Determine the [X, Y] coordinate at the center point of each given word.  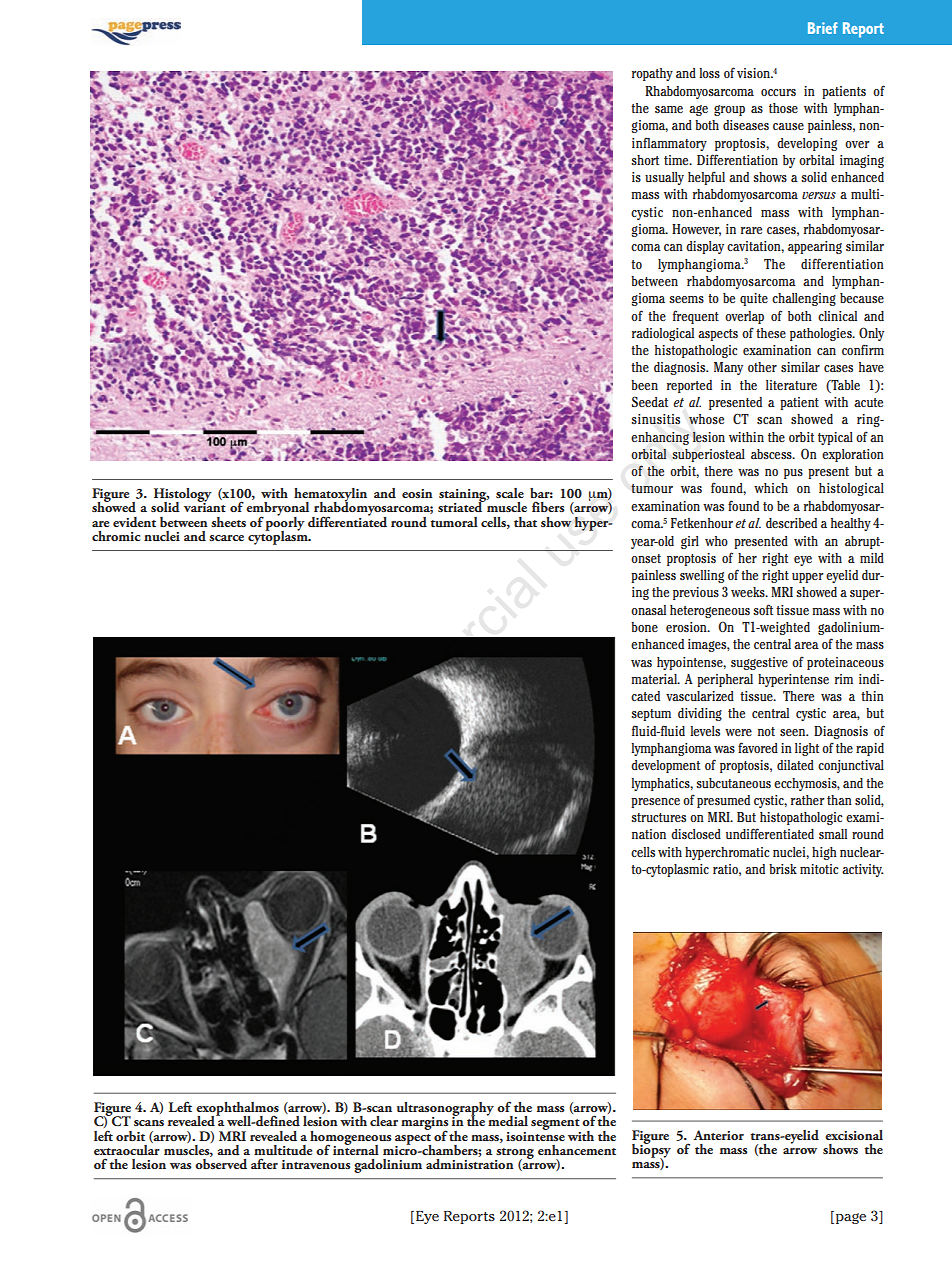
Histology [183, 496]
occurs [778, 92]
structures [658, 817]
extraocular [127, 1148]
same [669, 109]
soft [763, 609]
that [525, 522]
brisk [783, 869]
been [644, 385]
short [645, 160]
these [771, 333]
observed [221, 1164]
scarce [226, 538]
